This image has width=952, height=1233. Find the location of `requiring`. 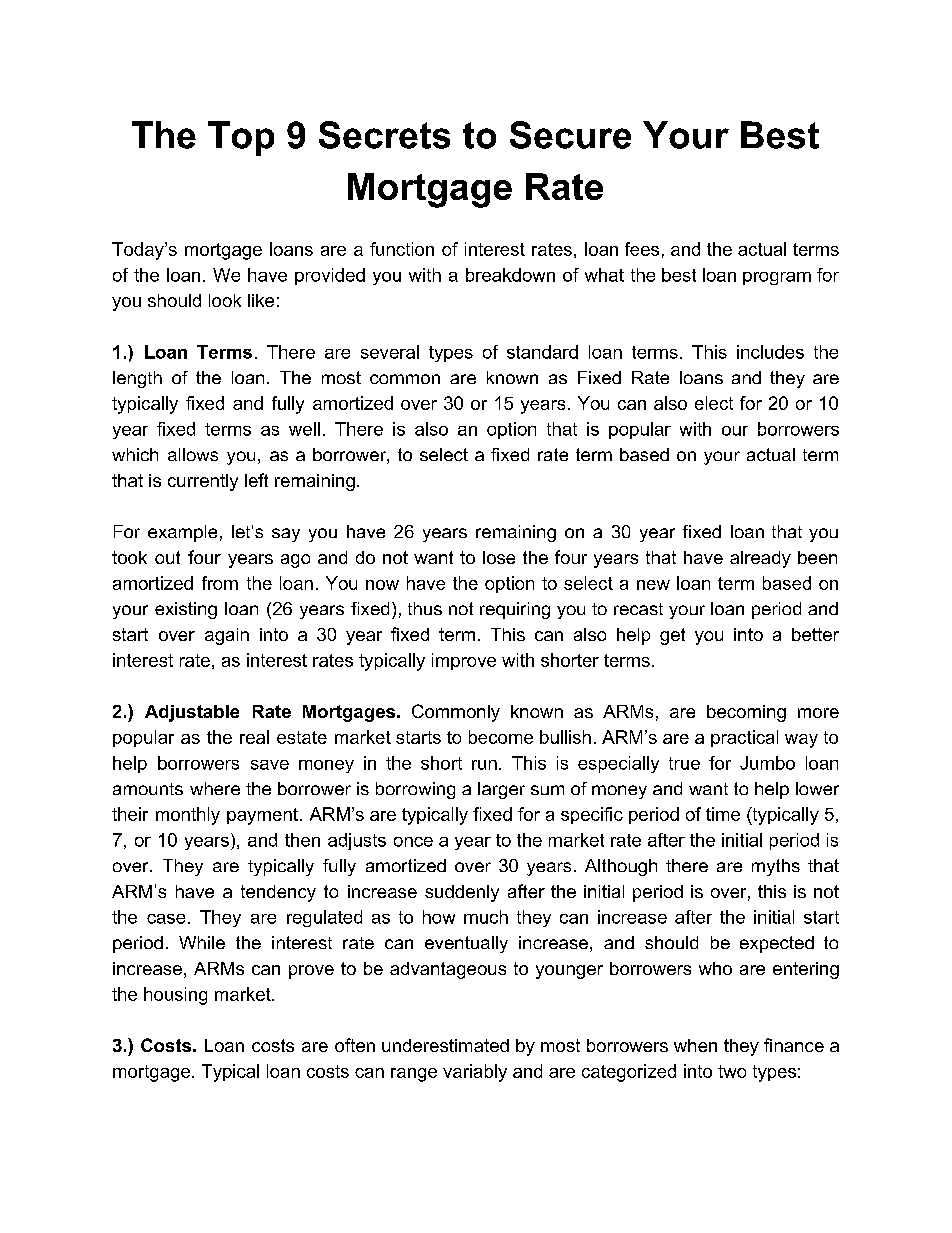

requiring is located at coordinates (515, 610).
